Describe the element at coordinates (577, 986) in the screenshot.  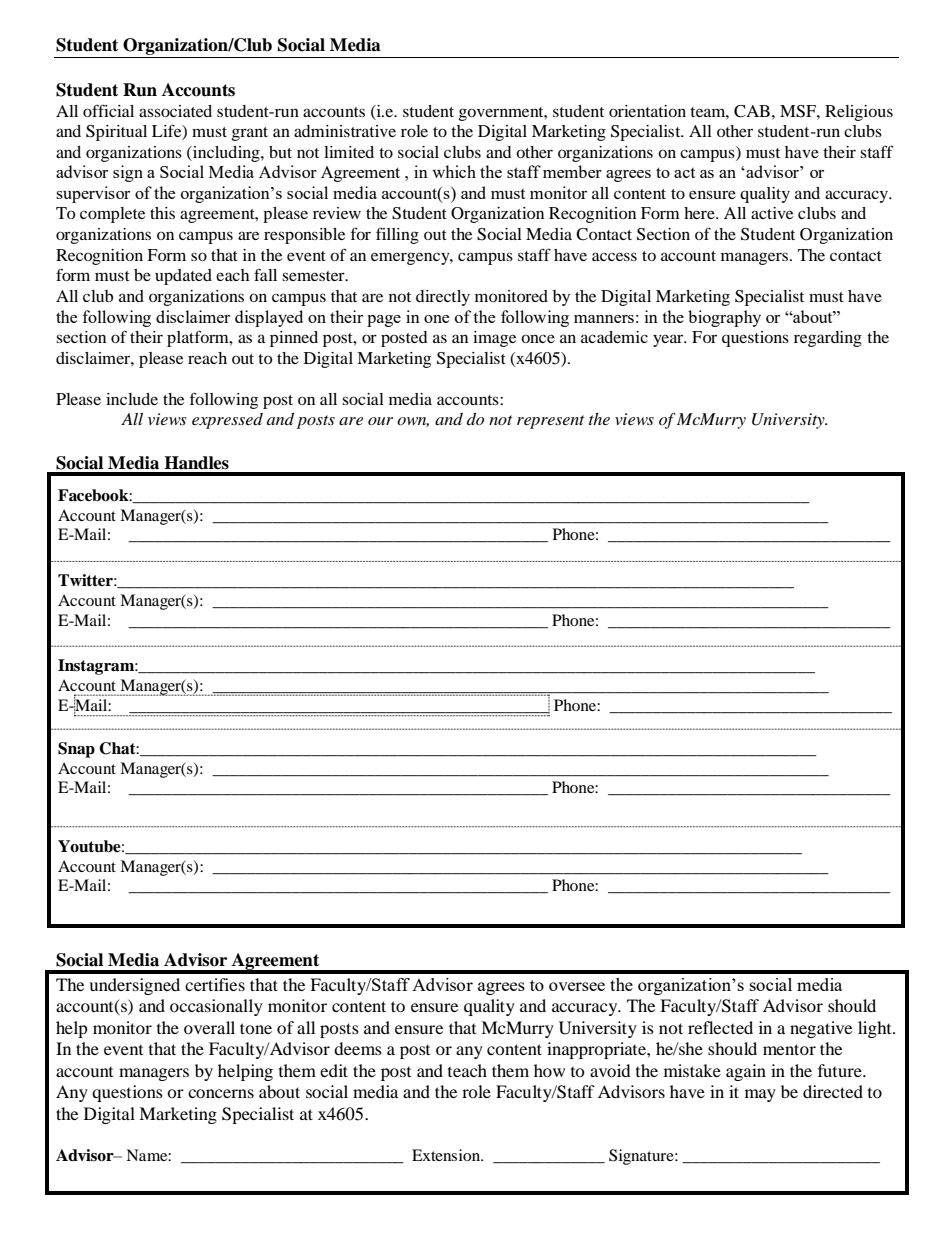
I see `oversee` at that location.
